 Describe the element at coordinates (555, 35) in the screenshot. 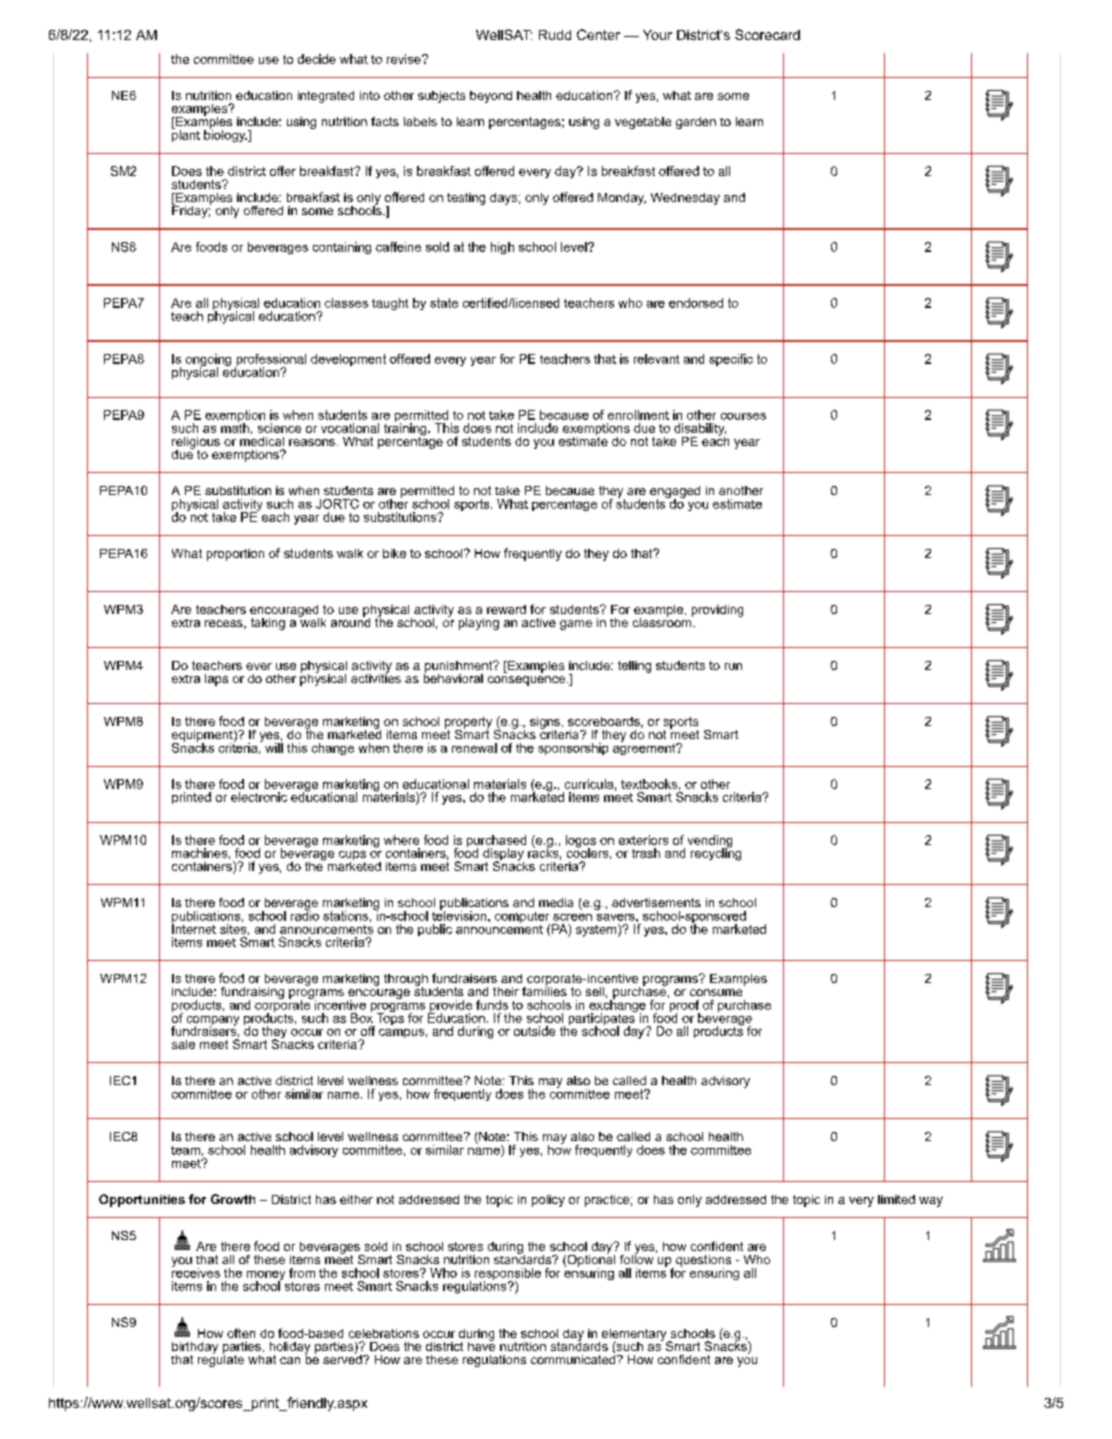

I see `Rudd` at that location.
